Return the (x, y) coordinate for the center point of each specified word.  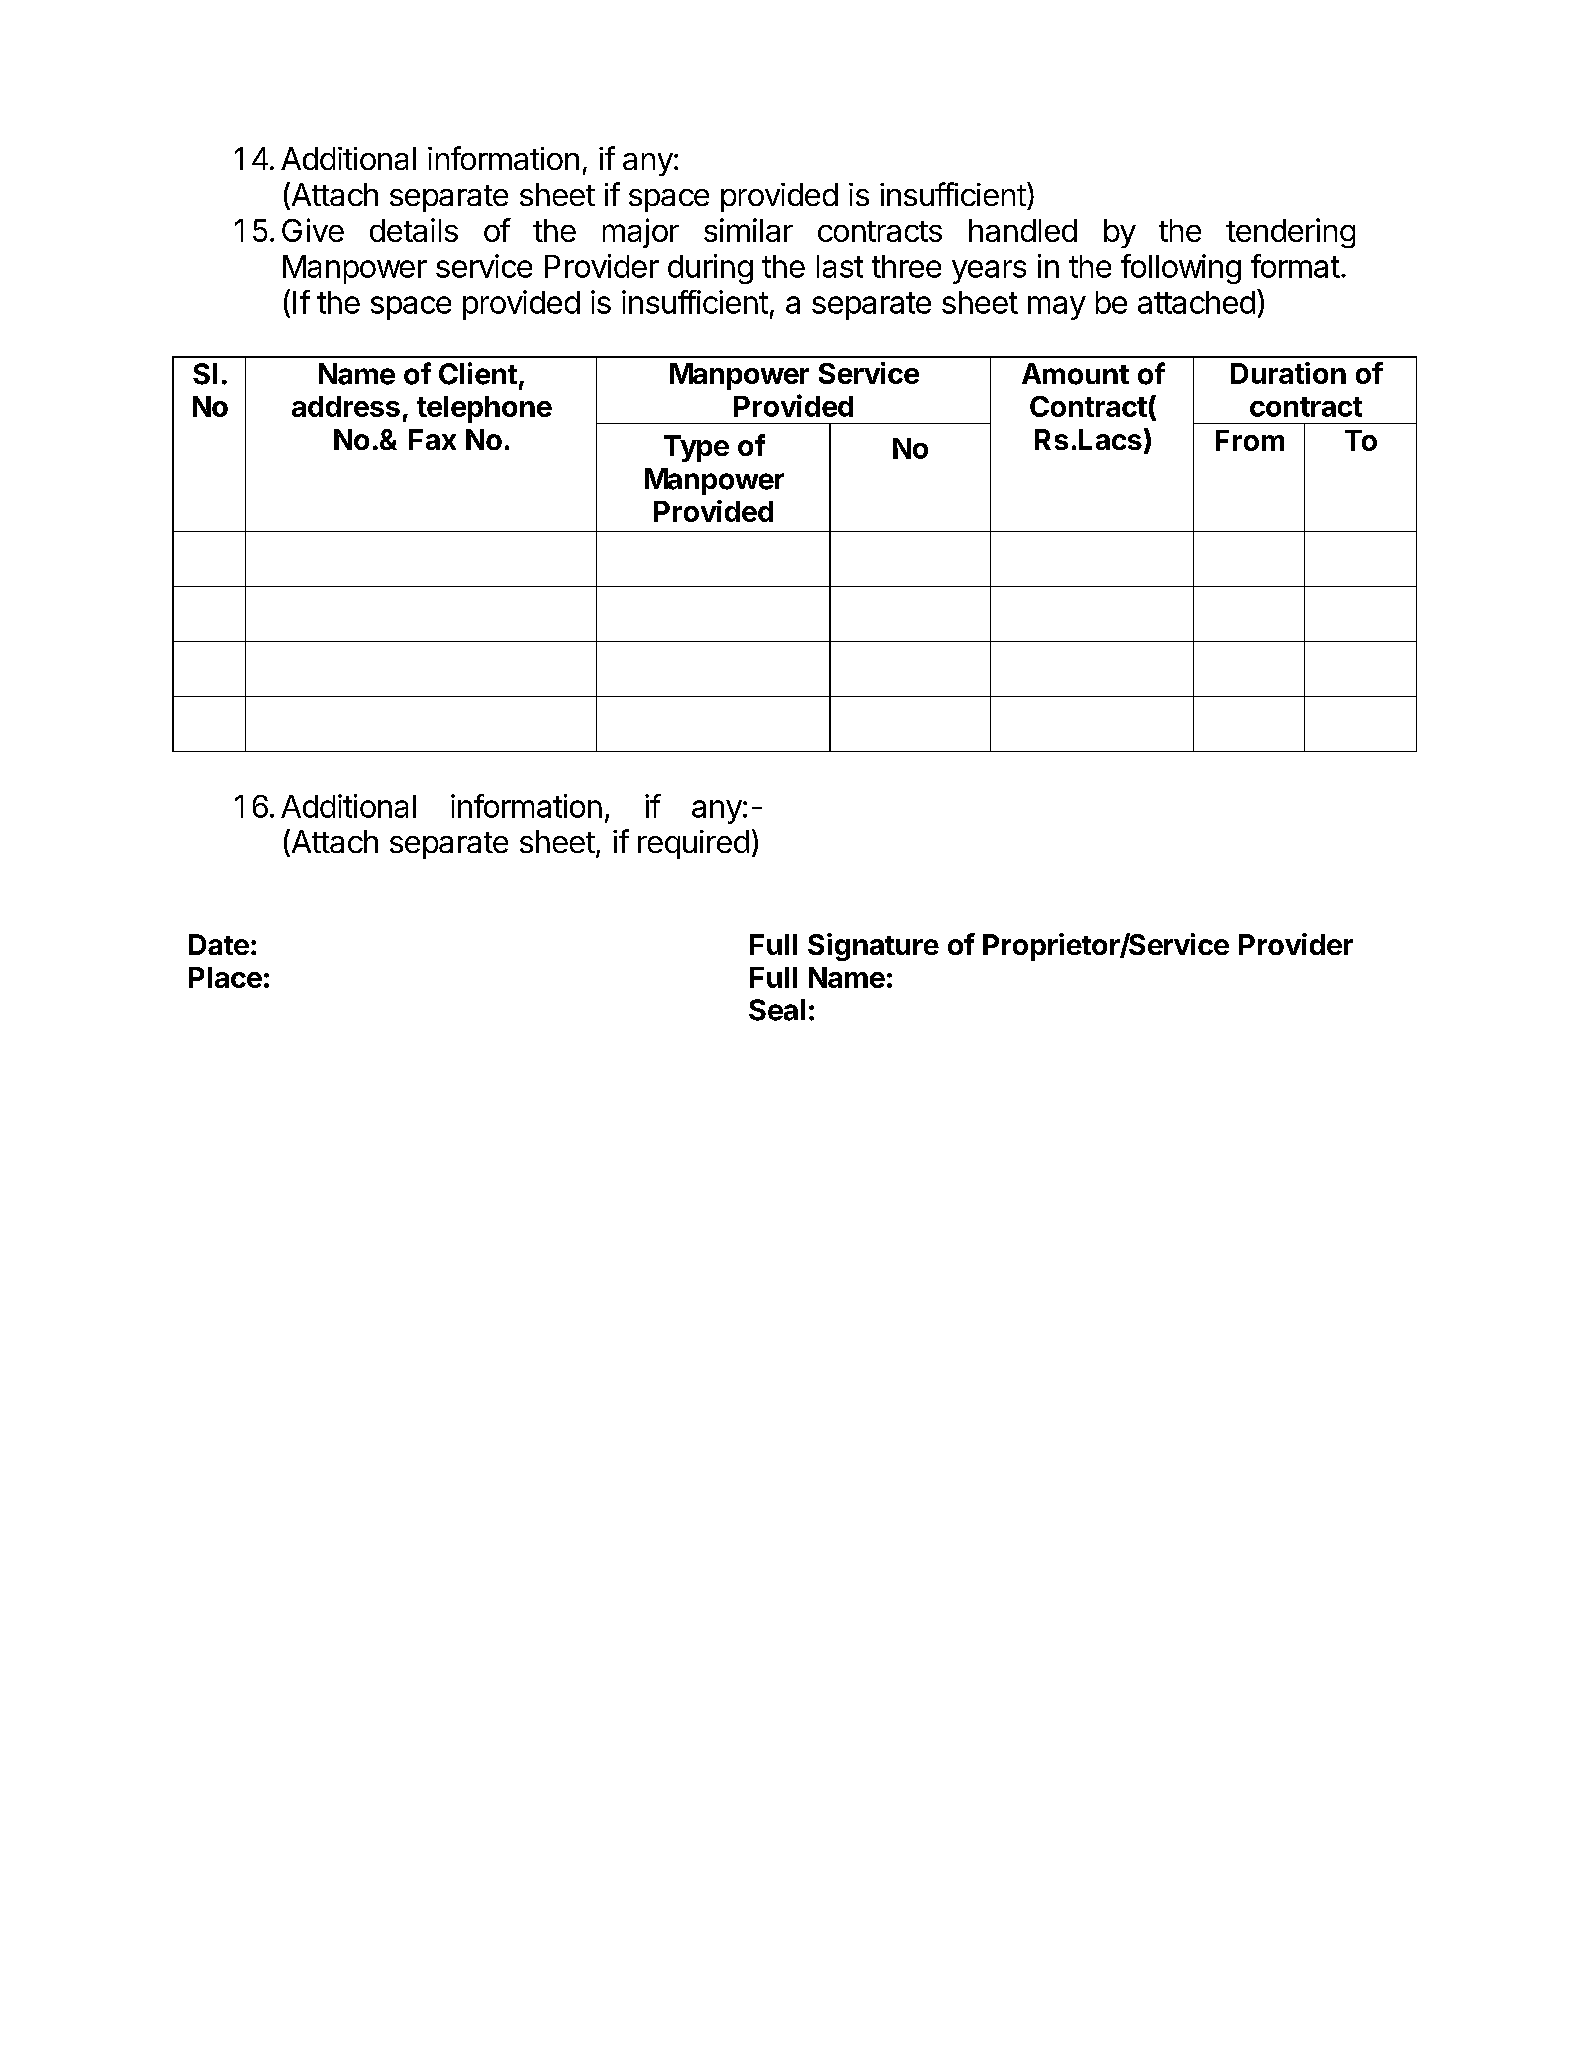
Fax (432, 439)
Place (225, 977)
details (414, 230)
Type (696, 448)
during (710, 269)
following (1181, 269)
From (1250, 440)
